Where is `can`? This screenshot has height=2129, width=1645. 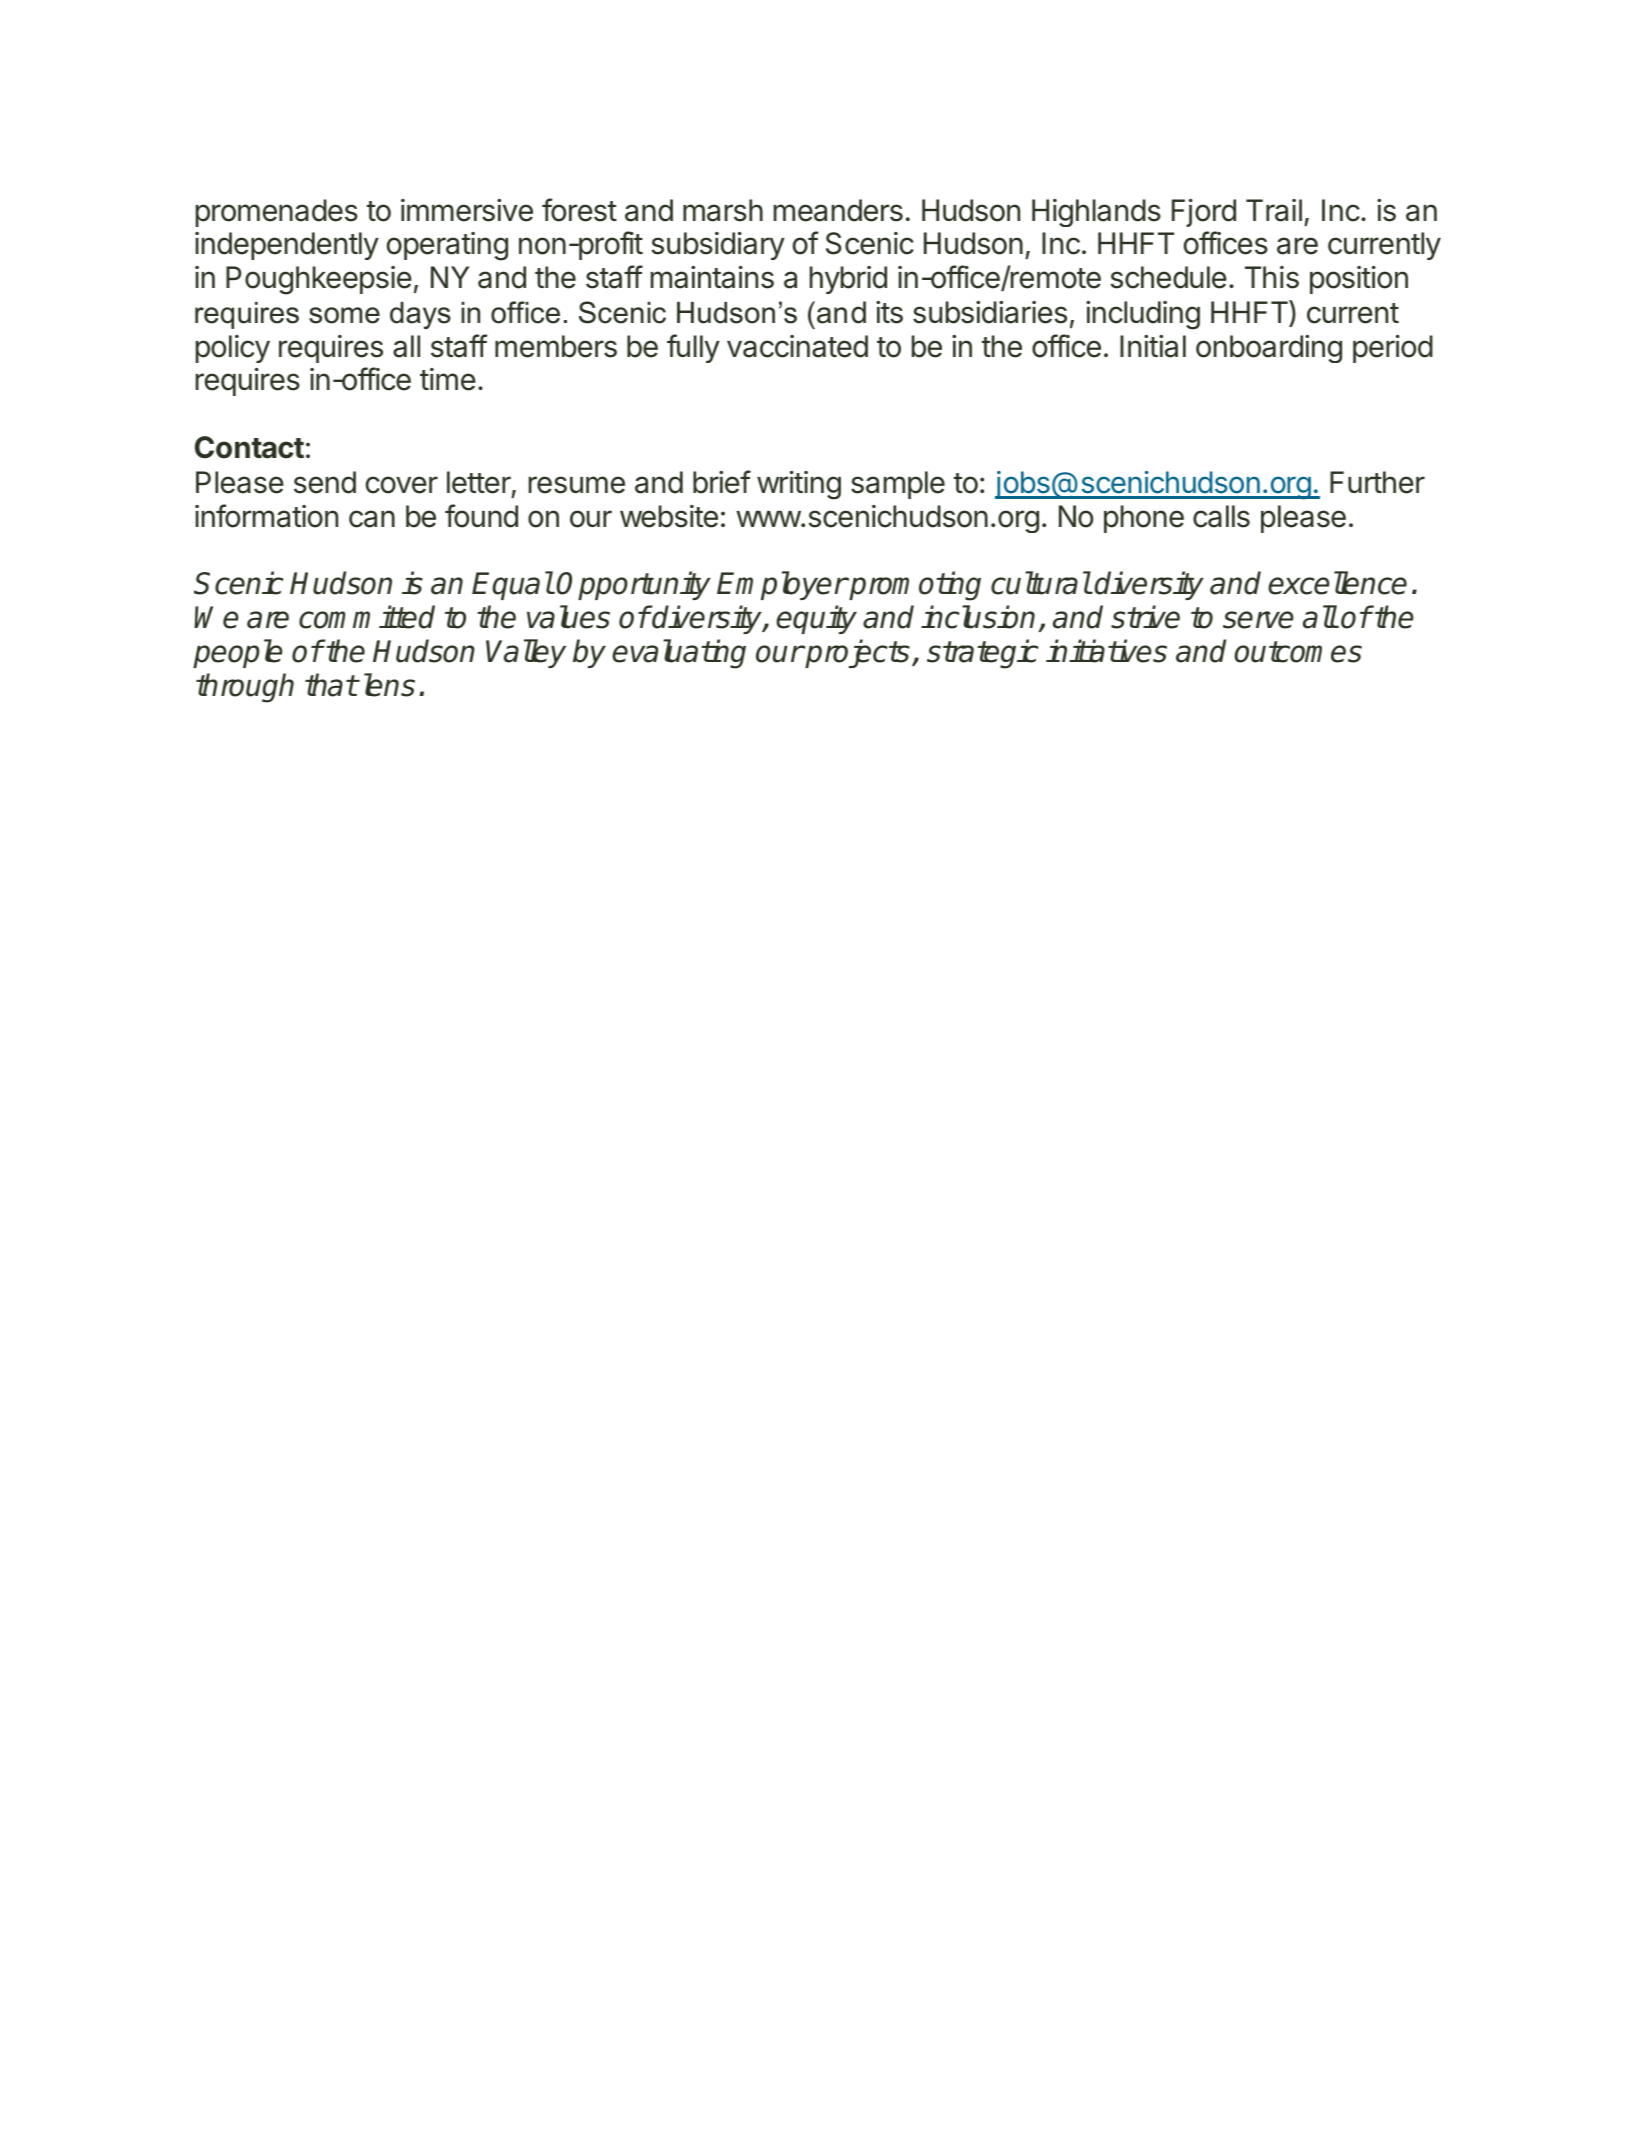 can is located at coordinates (372, 519).
